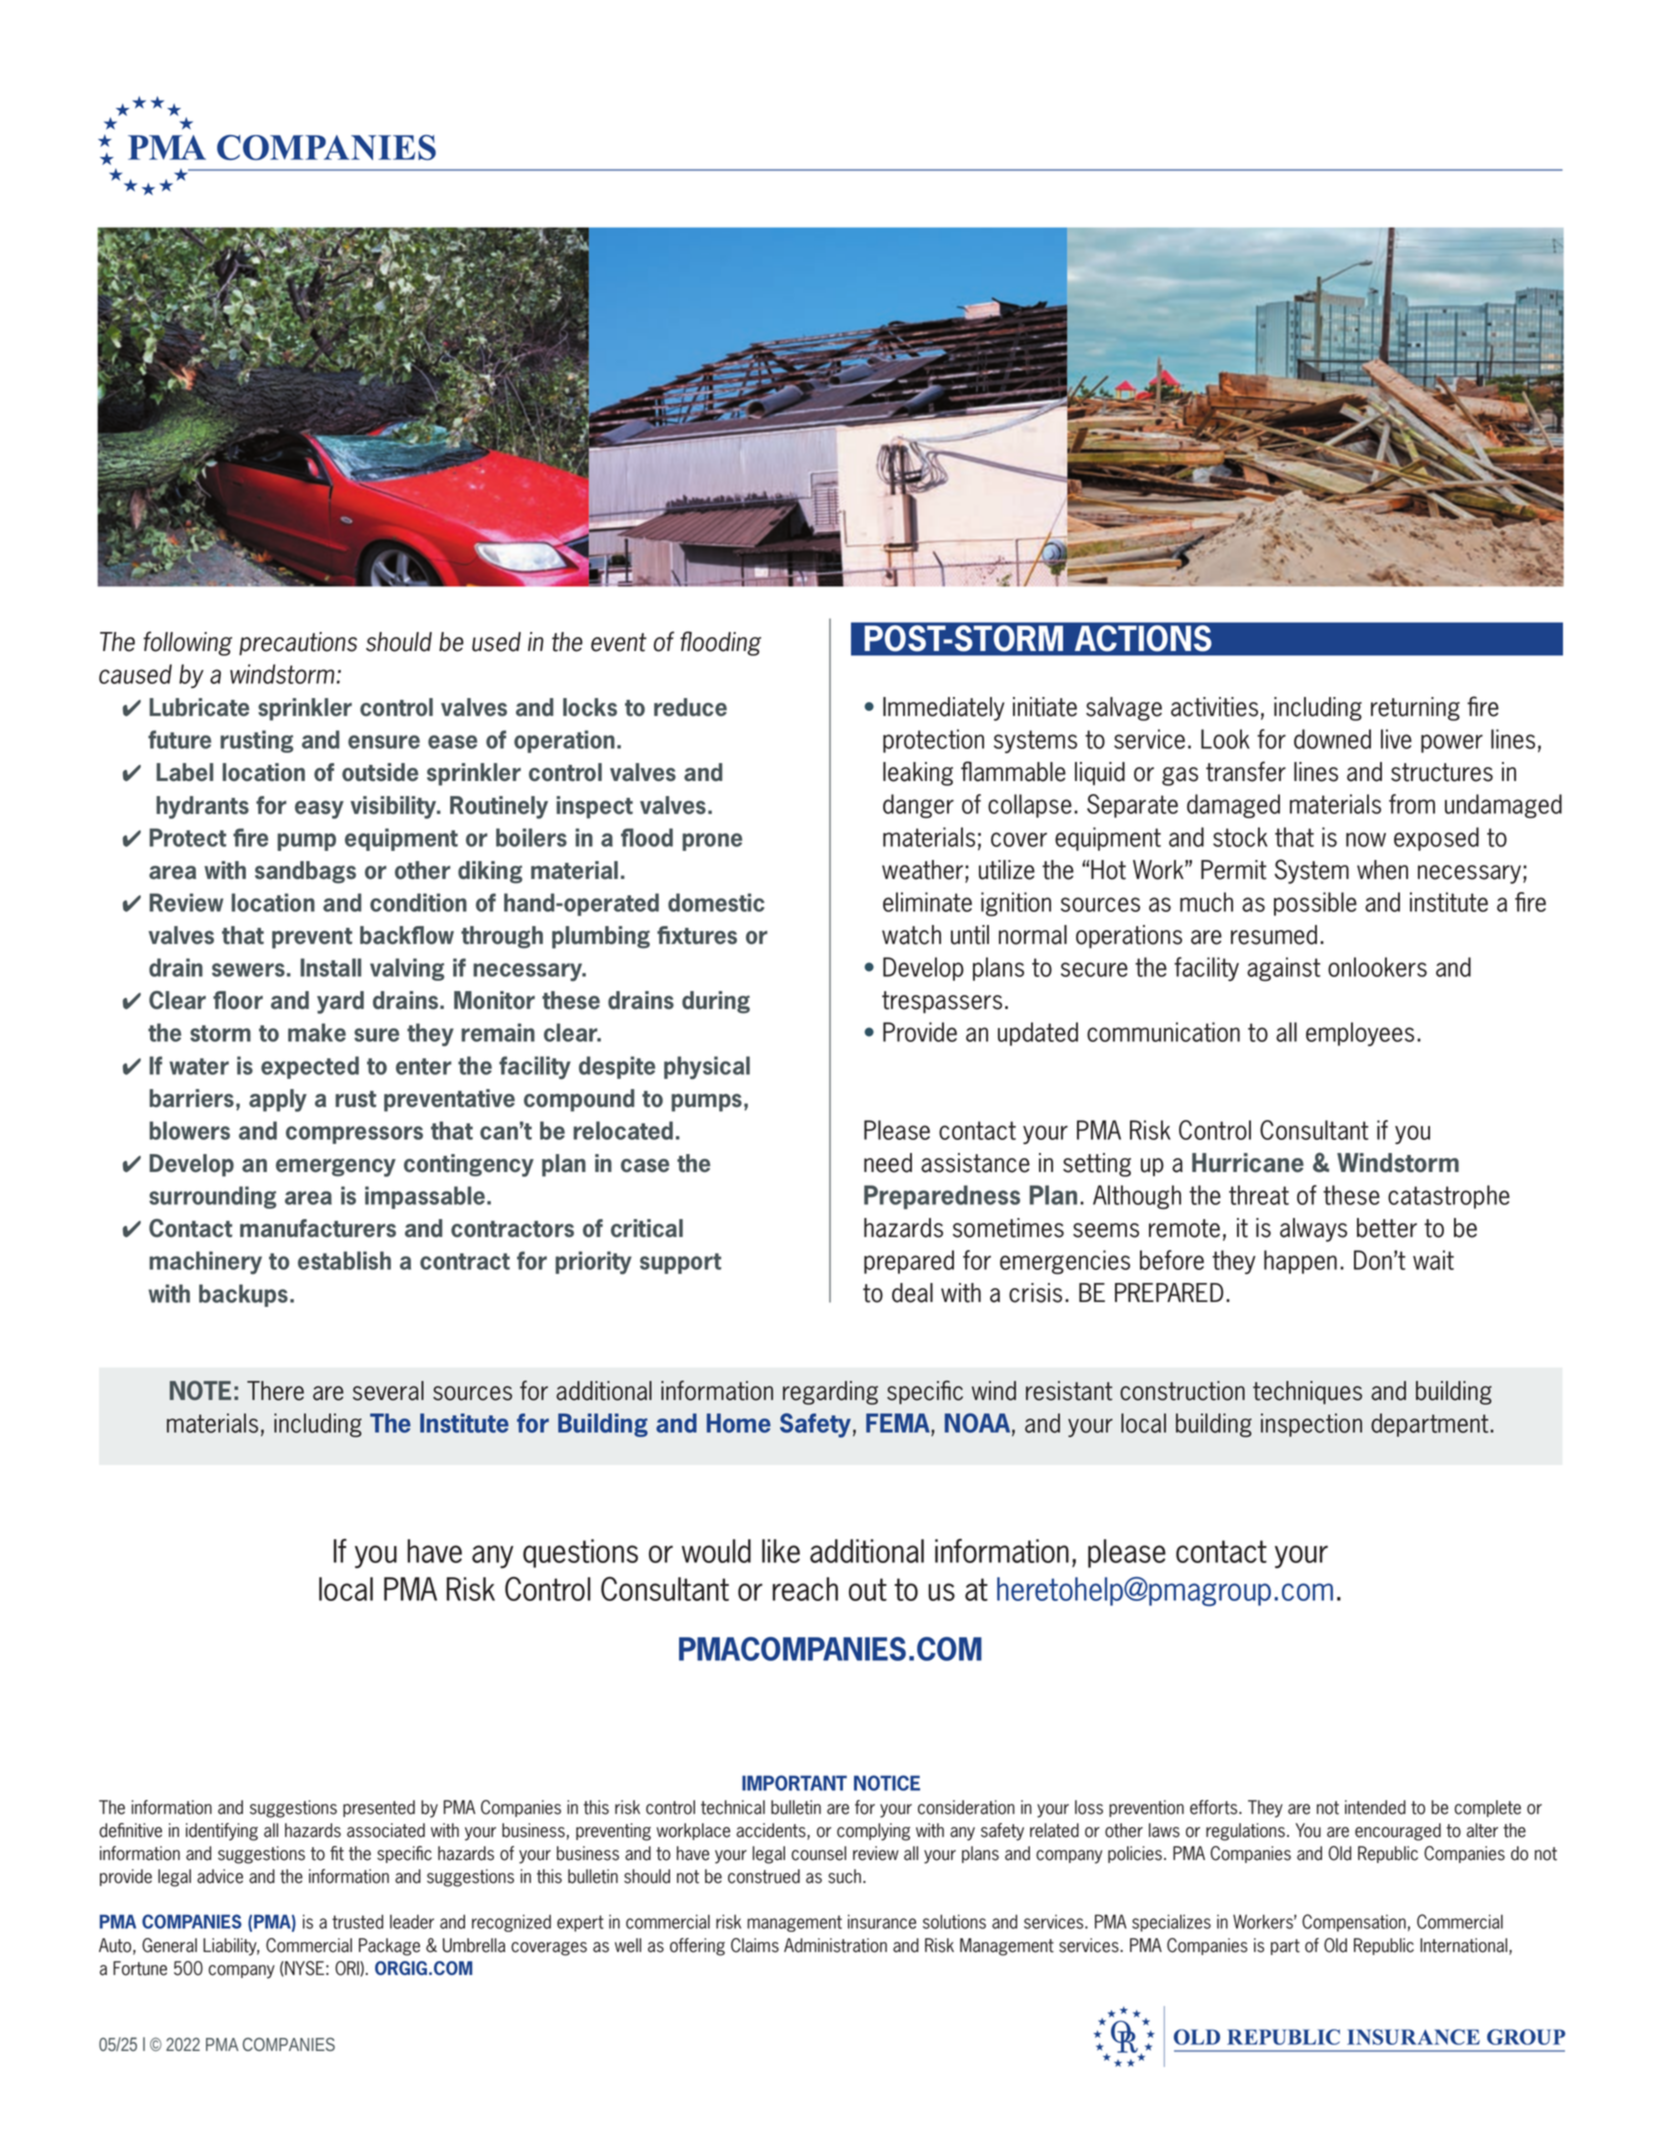 The height and width of the screenshot is (2149, 1660). What do you see at coordinates (243, 1295) in the screenshot?
I see `backups` at bounding box center [243, 1295].
